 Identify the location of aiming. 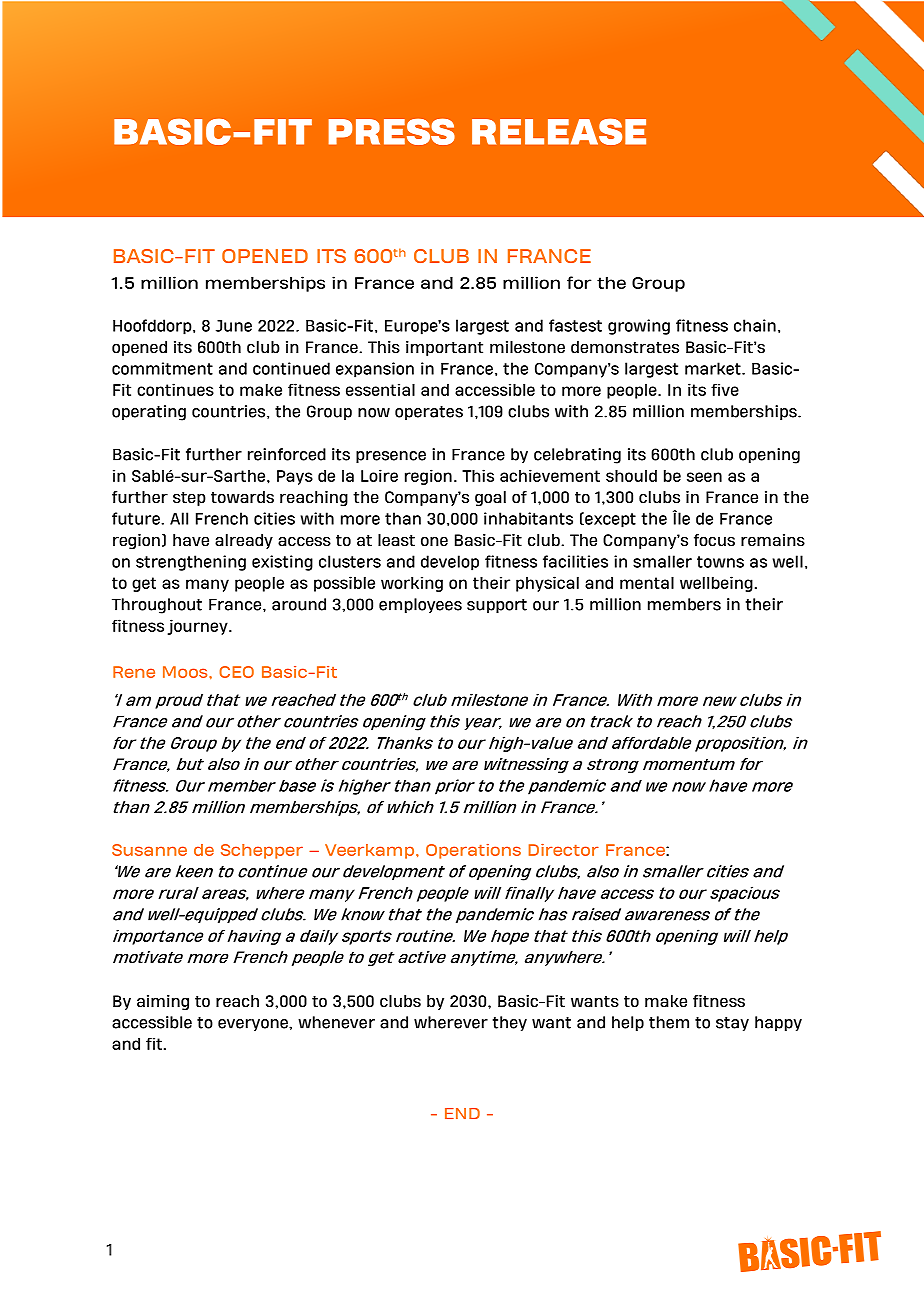
(163, 1002).
